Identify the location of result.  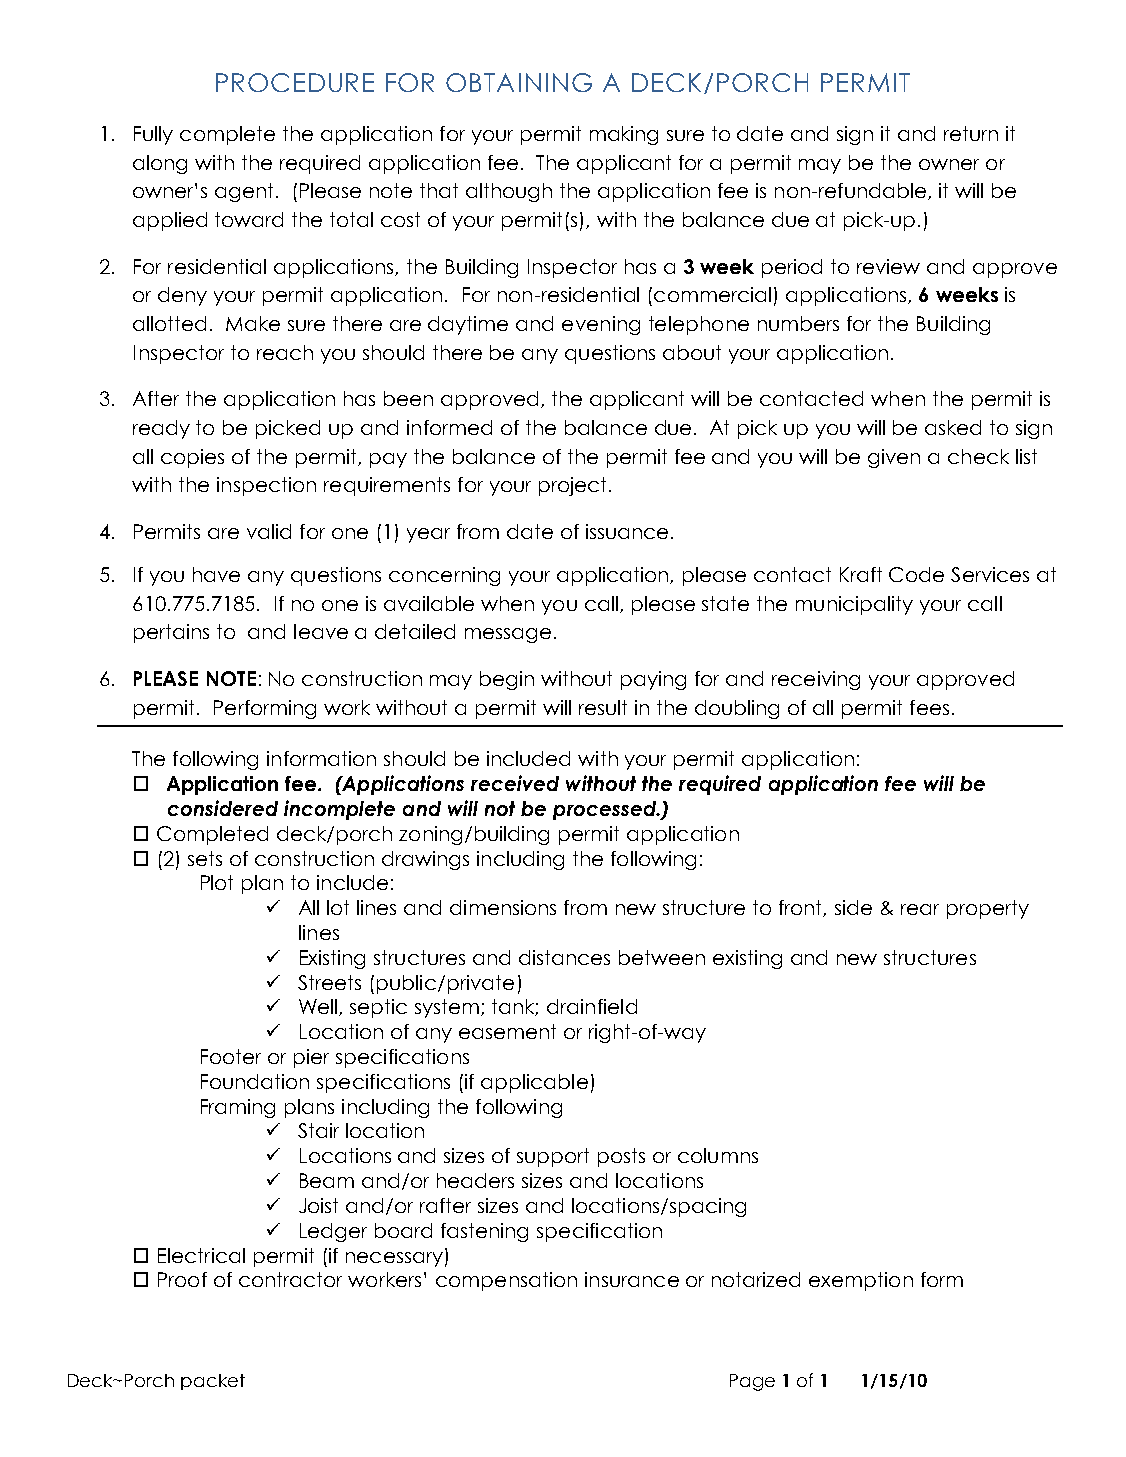
(603, 707).
